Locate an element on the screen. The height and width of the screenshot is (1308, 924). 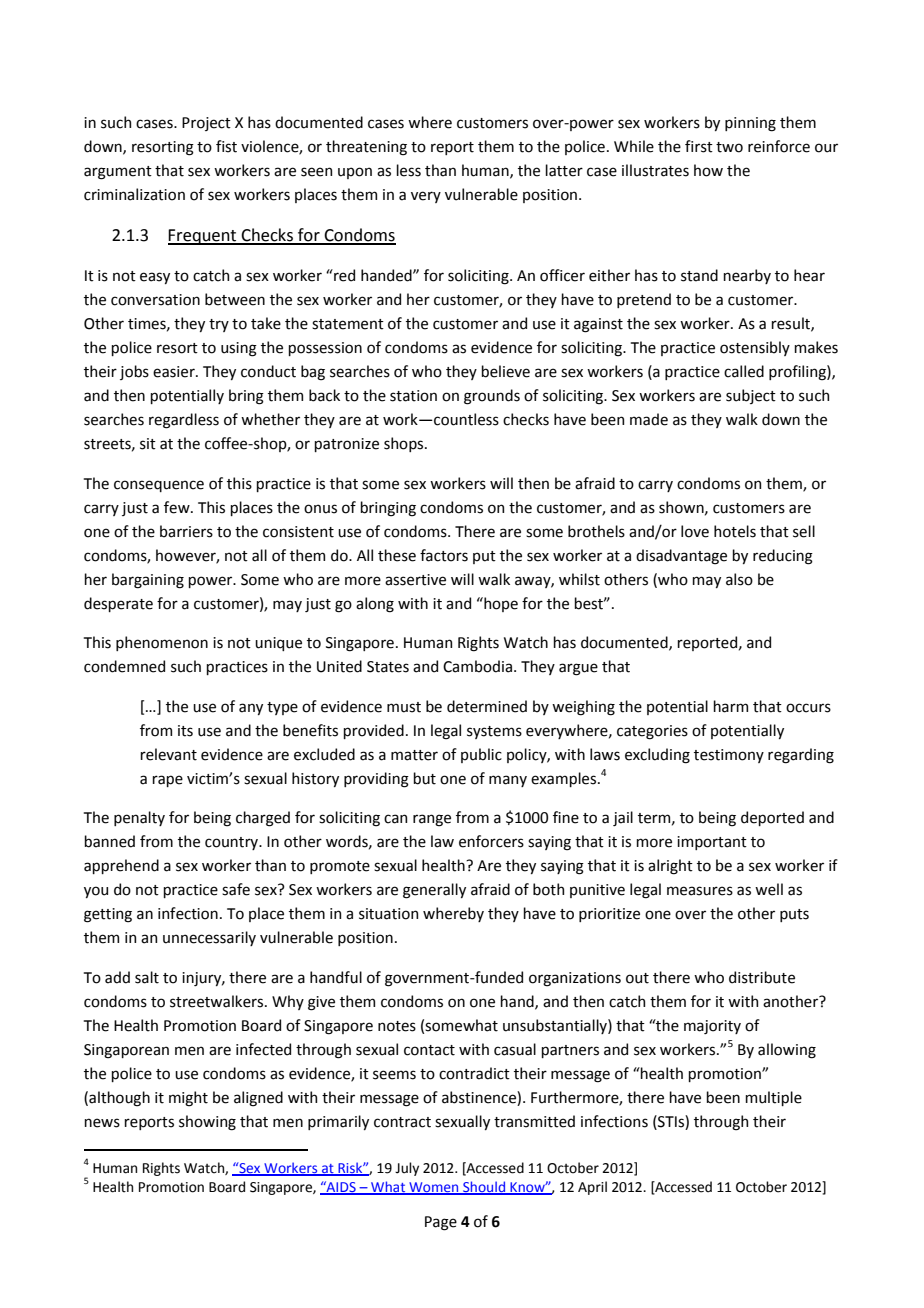
showing is located at coordinates (207, 1123).
